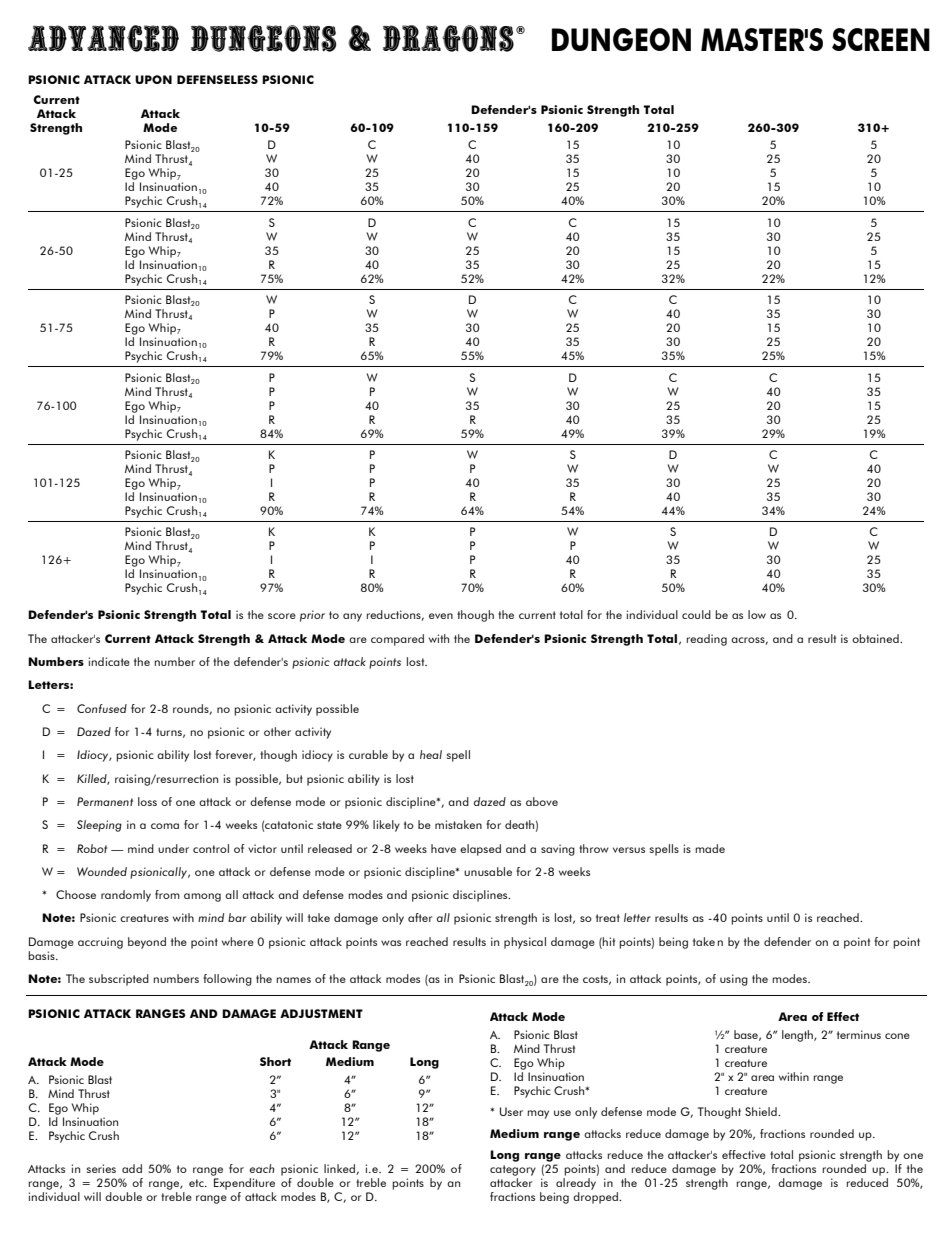 The width and height of the image is (952, 1233). What do you see at coordinates (132, 1168) in the image?
I see `add` at bounding box center [132, 1168].
